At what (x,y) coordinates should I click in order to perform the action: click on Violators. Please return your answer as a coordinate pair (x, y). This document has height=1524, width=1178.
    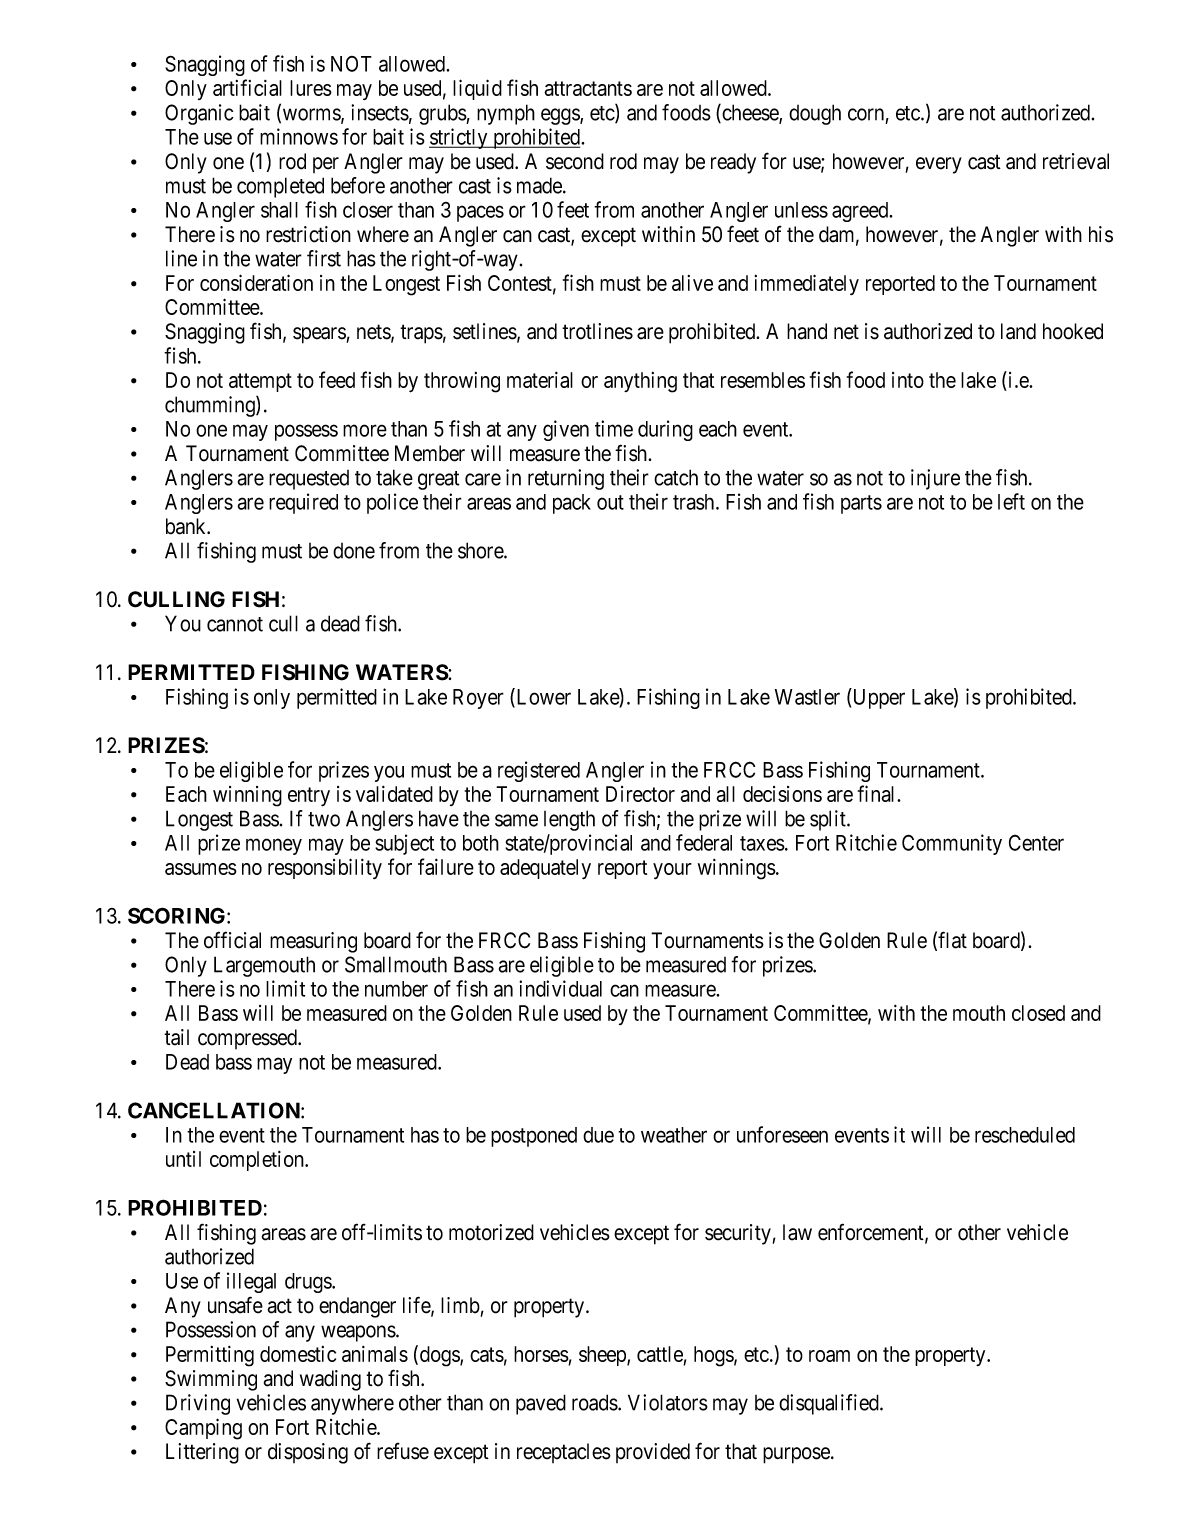
    Looking at the image, I should click on (668, 1402).
